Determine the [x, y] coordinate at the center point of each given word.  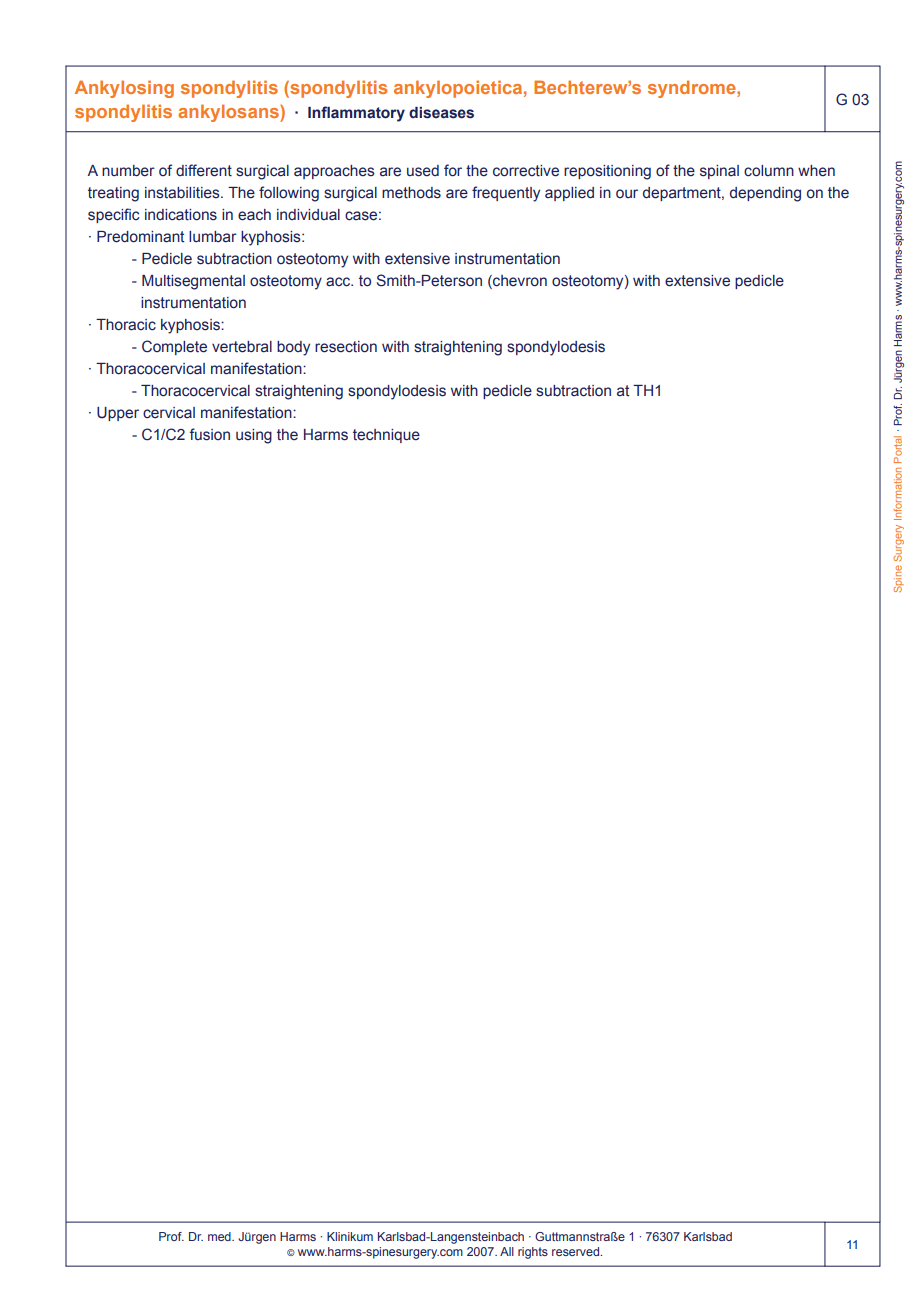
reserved [577, 1251]
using [254, 436]
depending [765, 194]
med [220, 1236]
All [507, 1251]
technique [386, 436]
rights [533, 1253]
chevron [519, 282]
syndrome [693, 89]
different [204, 170]
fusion [209, 434]
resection [346, 347]
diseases [441, 113]
